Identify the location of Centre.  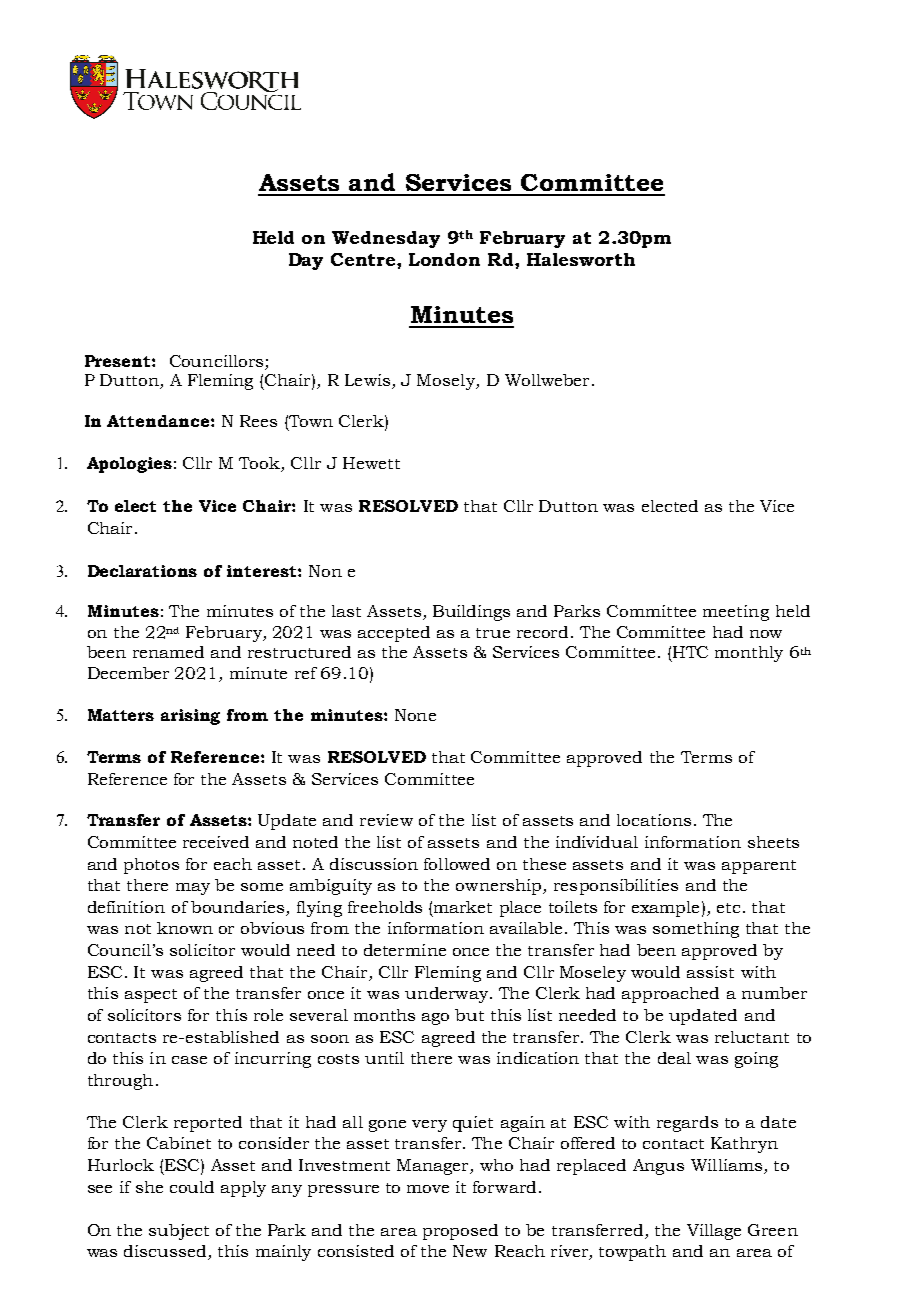
(364, 259).
